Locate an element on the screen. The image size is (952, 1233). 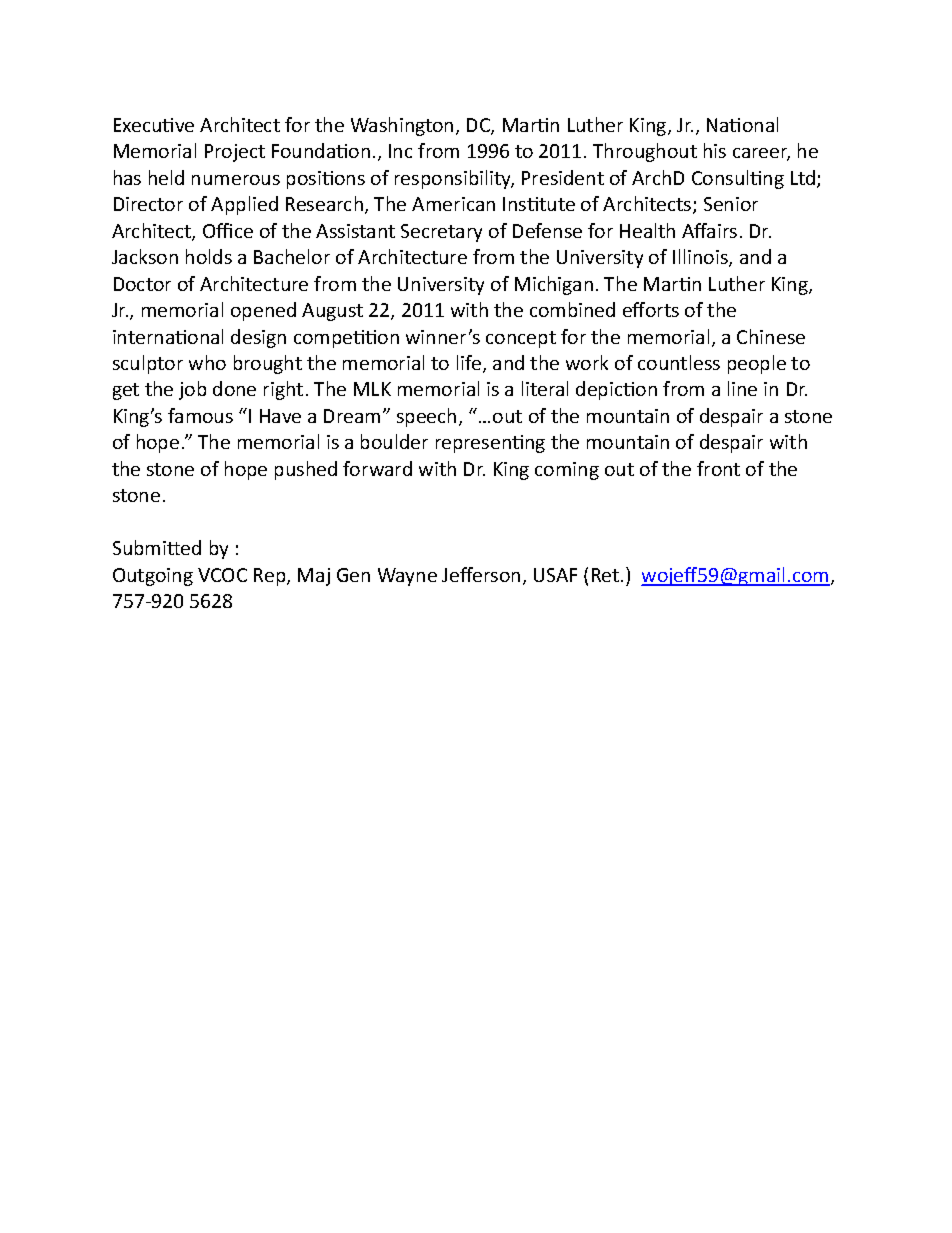
Project is located at coordinates (235, 153).
